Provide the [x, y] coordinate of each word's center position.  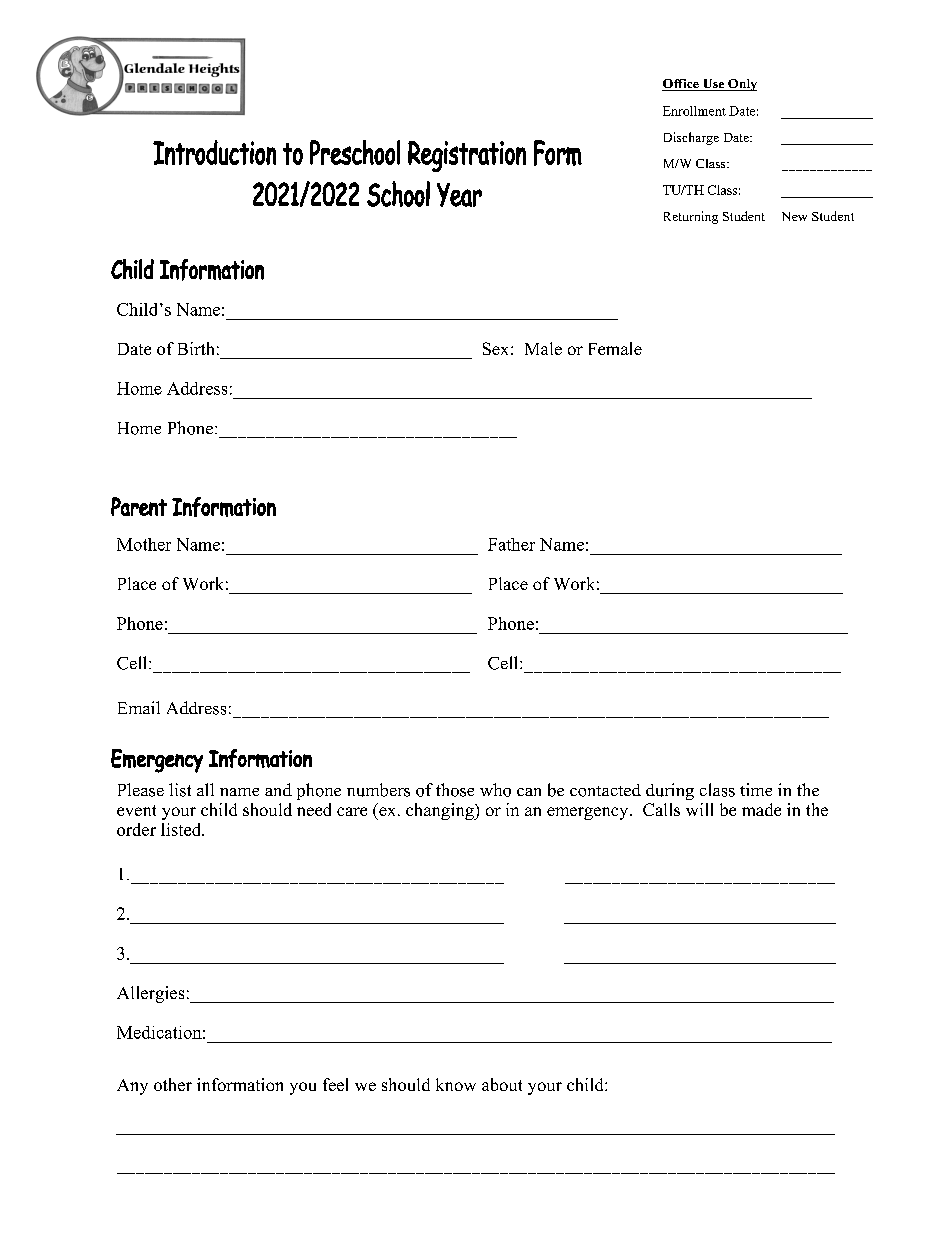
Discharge [691, 138]
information [240, 1084]
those [455, 790]
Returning [691, 217]
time [756, 789]
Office [681, 85]
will [699, 809]
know [456, 1084]
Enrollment [694, 111]
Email [139, 707]
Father [511, 544]
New [794, 216]
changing [441, 811]
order [136, 829]
